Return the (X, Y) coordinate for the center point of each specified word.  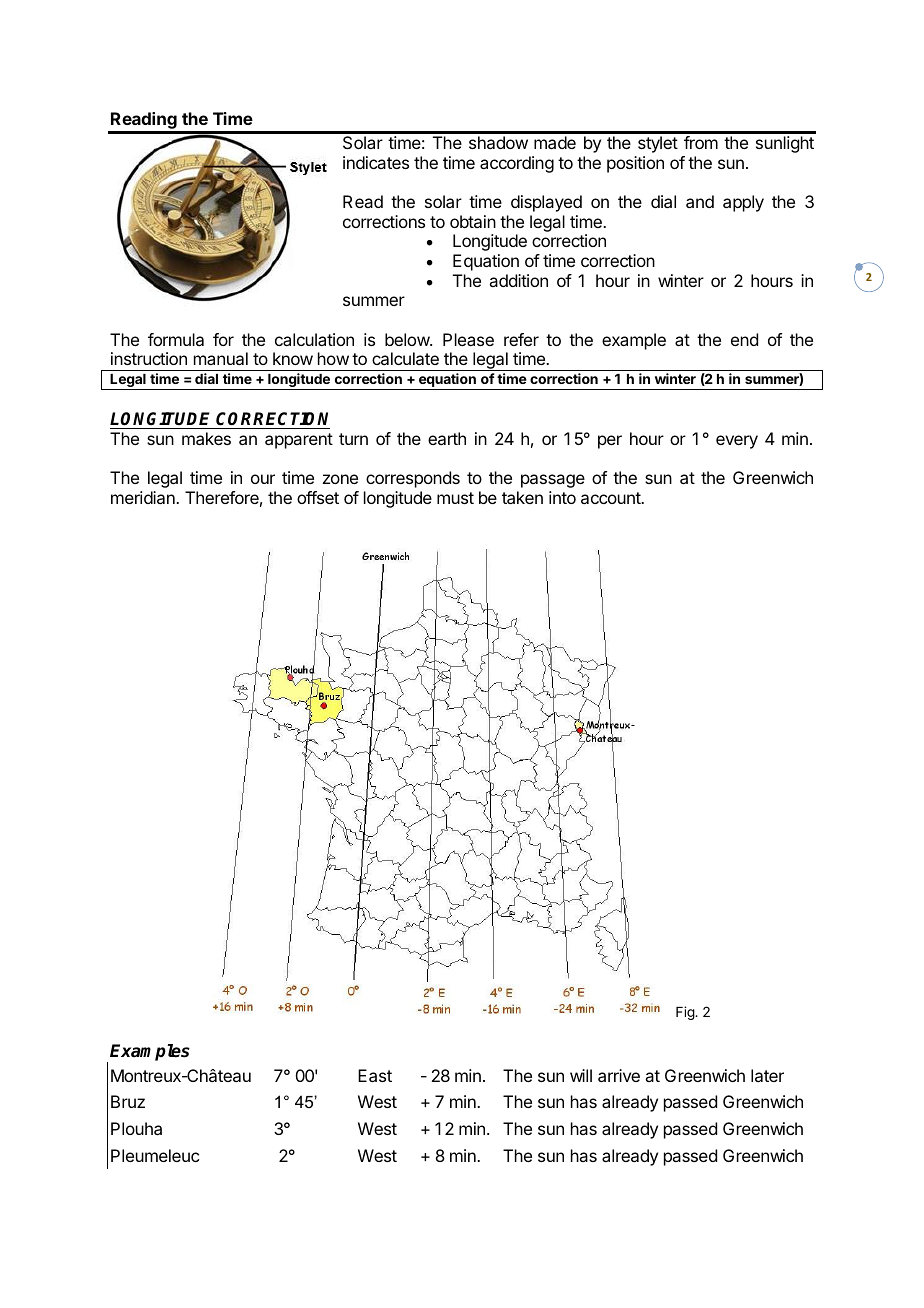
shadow (498, 142)
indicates (376, 162)
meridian (144, 497)
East (375, 1075)
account (612, 498)
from (701, 142)
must (455, 498)
